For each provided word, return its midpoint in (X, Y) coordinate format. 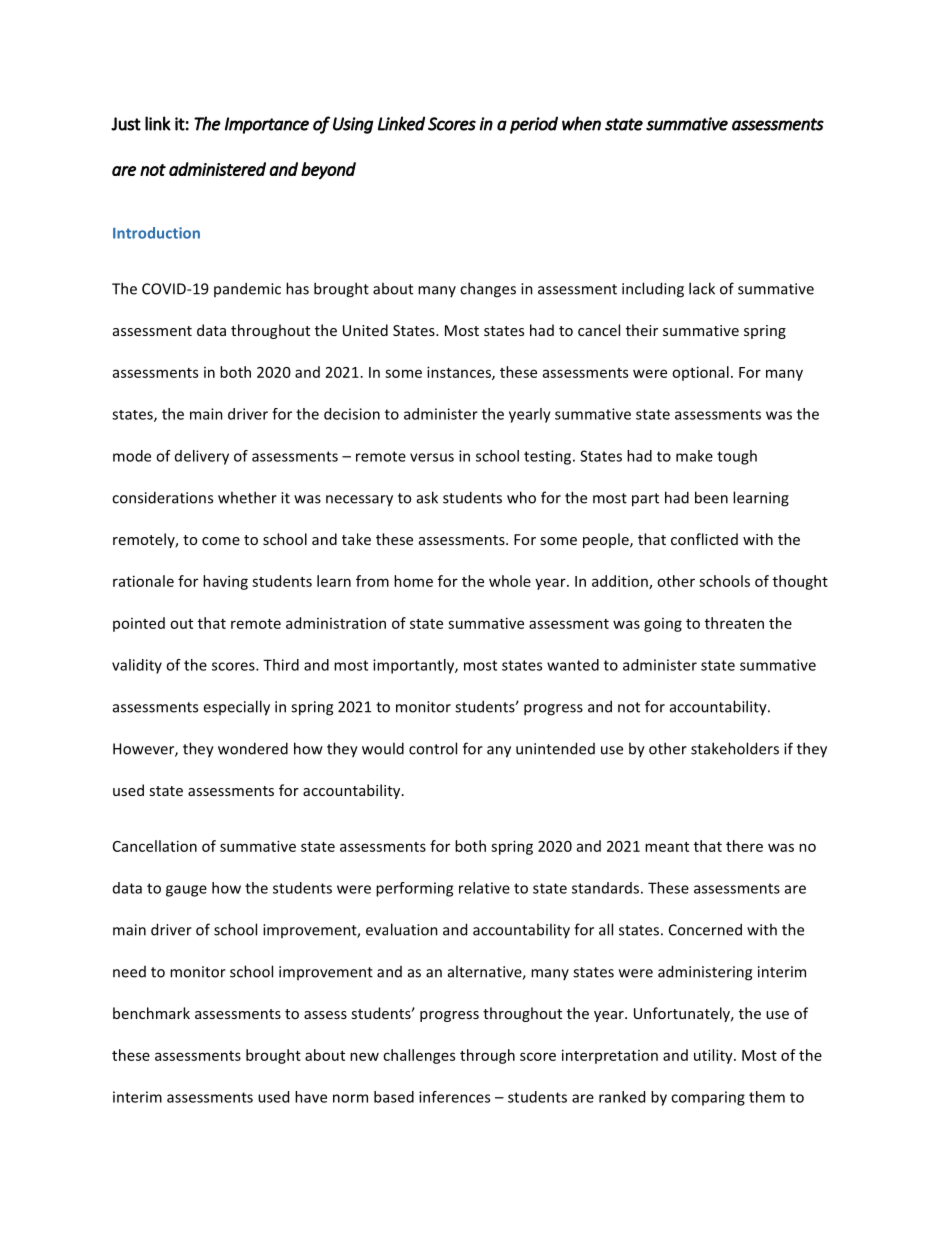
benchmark (151, 1013)
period (534, 125)
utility (714, 1056)
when (581, 123)
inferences (454, 1097)
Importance (267, 125)
